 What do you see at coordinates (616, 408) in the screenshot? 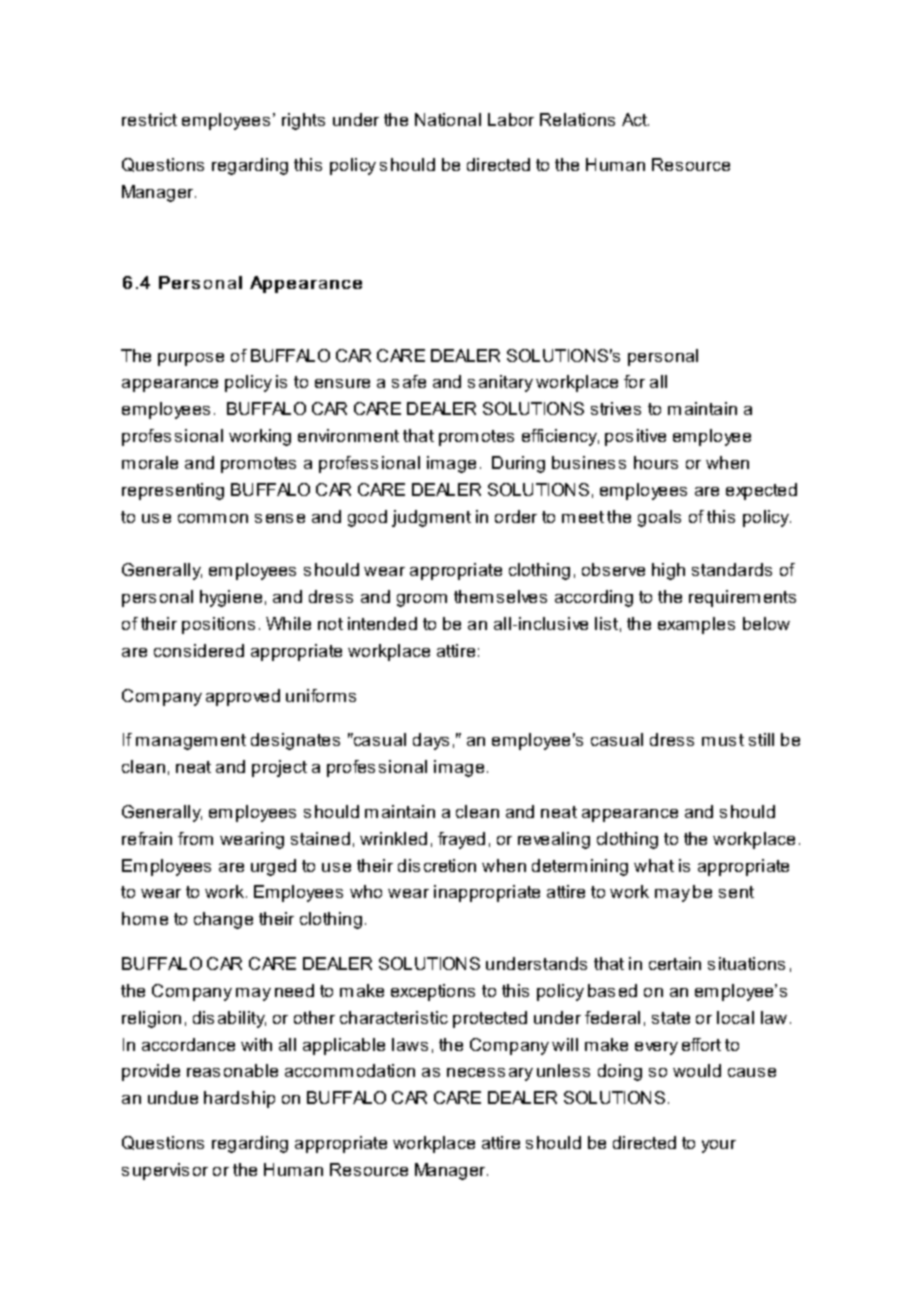
I see `strives` at bounding box center [616, 408].
